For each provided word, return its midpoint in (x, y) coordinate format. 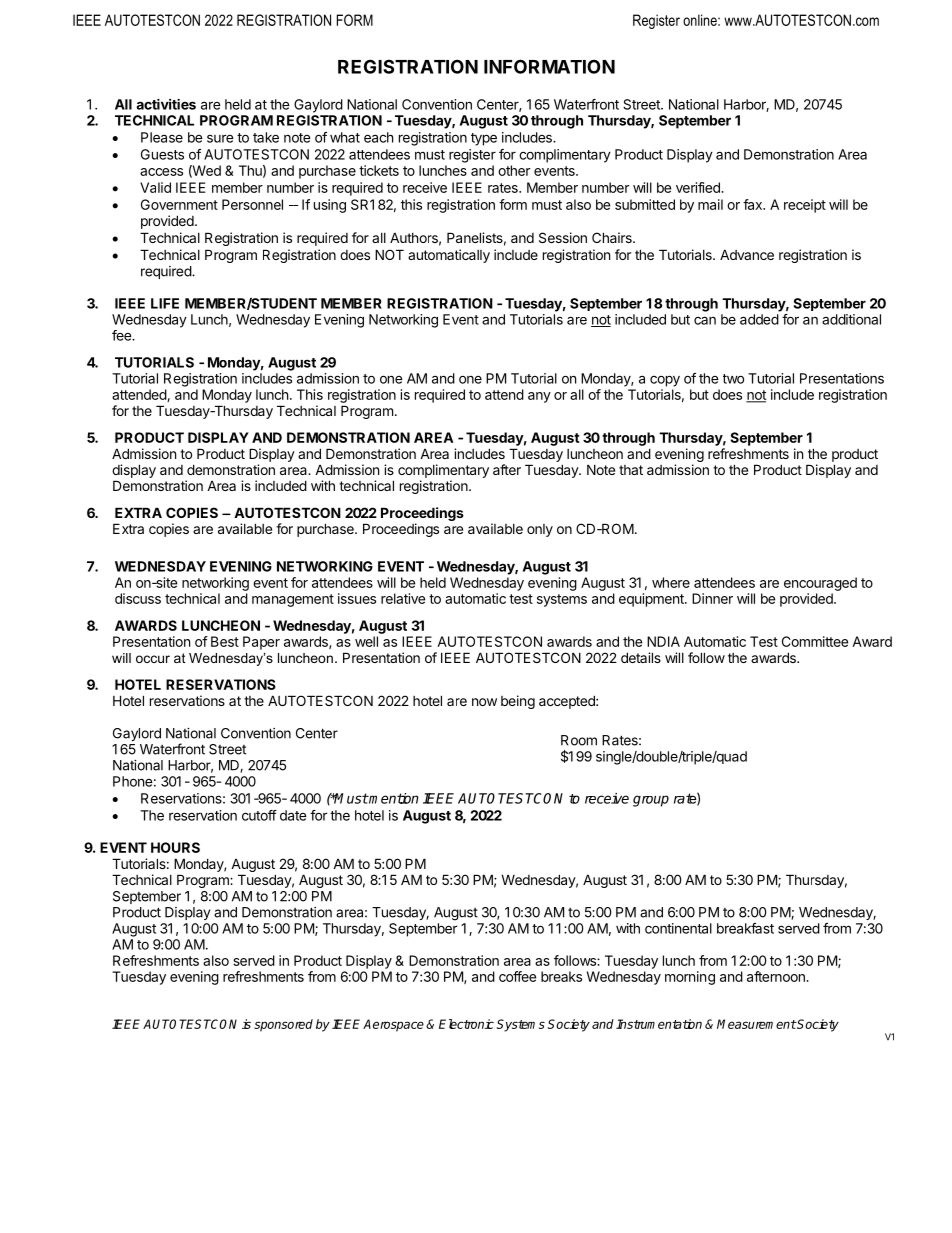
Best (225, 641)
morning (690, 978)
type (484, 139)
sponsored (283, 1025)
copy (665, 381)
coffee (517, 976)
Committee (815, 641)
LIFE (165, 303)
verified (699, 187)
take (266, 137)
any (539, 397)
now (484, 702)
